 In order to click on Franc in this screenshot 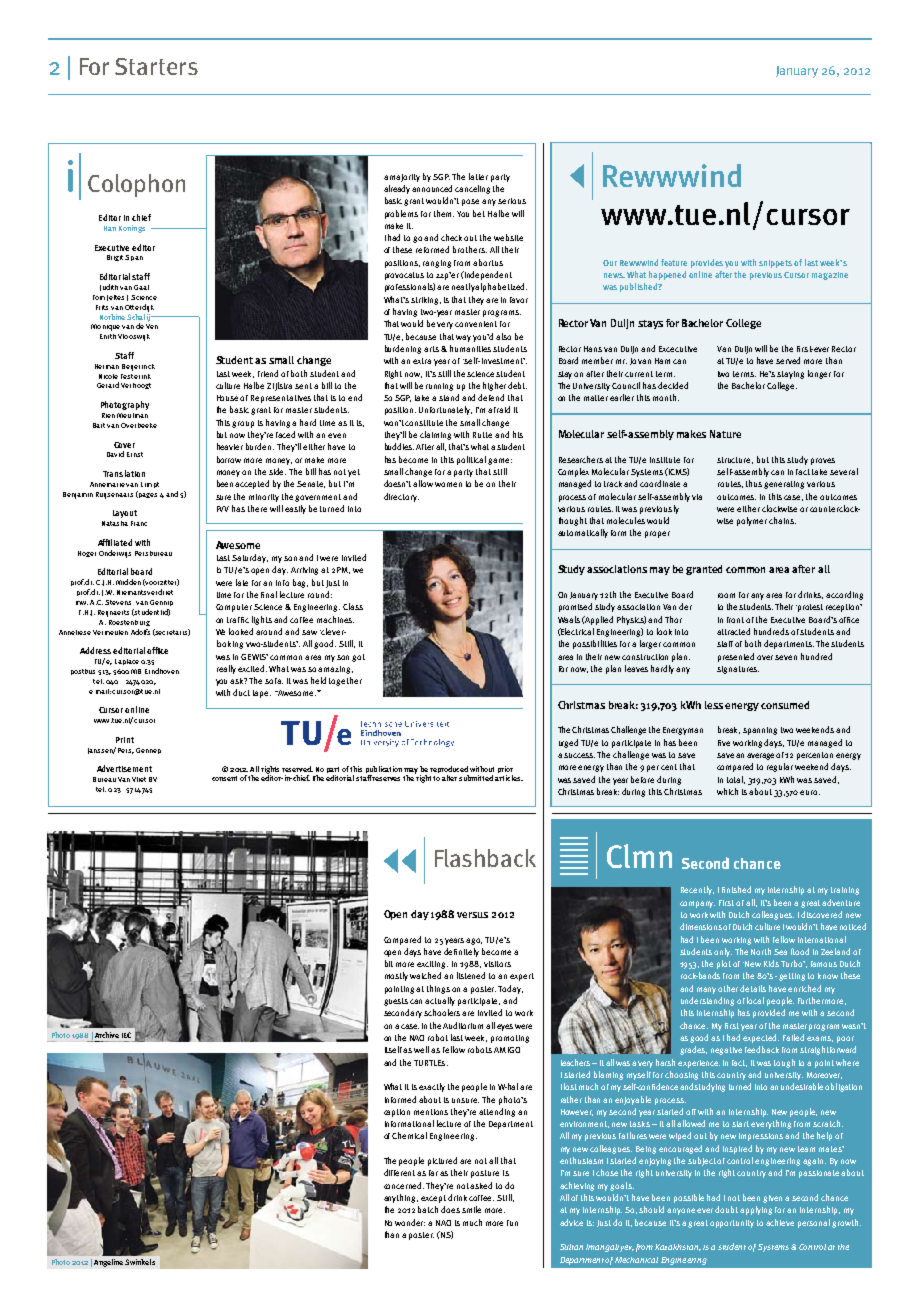, I will do `click(139, 523)`.
